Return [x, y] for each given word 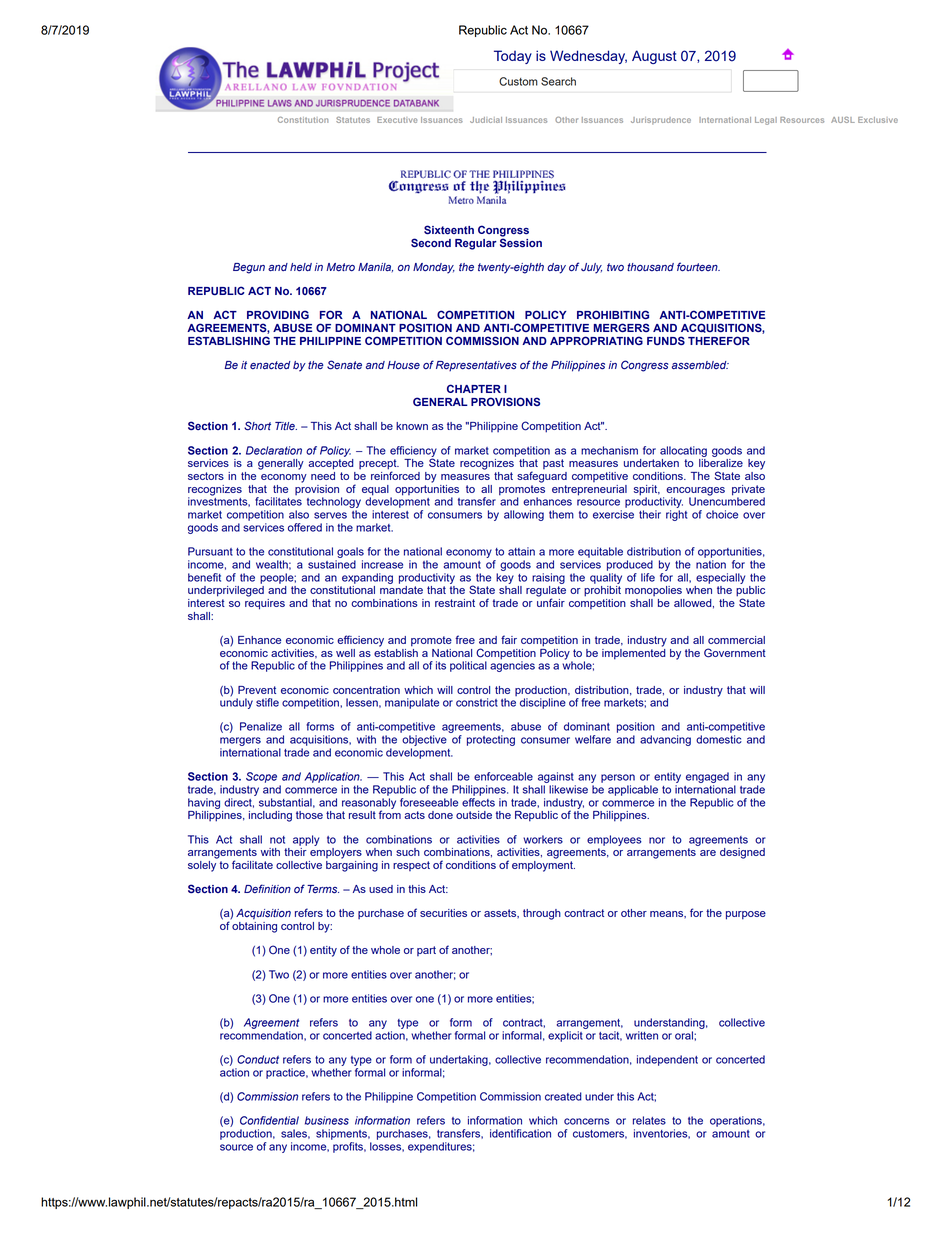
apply [306, 840]
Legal [766, 121]
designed [742, 853]
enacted [270, 365]
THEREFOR [719, 340]
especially [720, 578]
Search [558, 81]
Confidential [269, 1120]
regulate [546, 591]
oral [685, 1035]
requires [265, 603]
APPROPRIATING [596, 340]
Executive [397, 120]
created [563, 1096]
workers [543, 839]
